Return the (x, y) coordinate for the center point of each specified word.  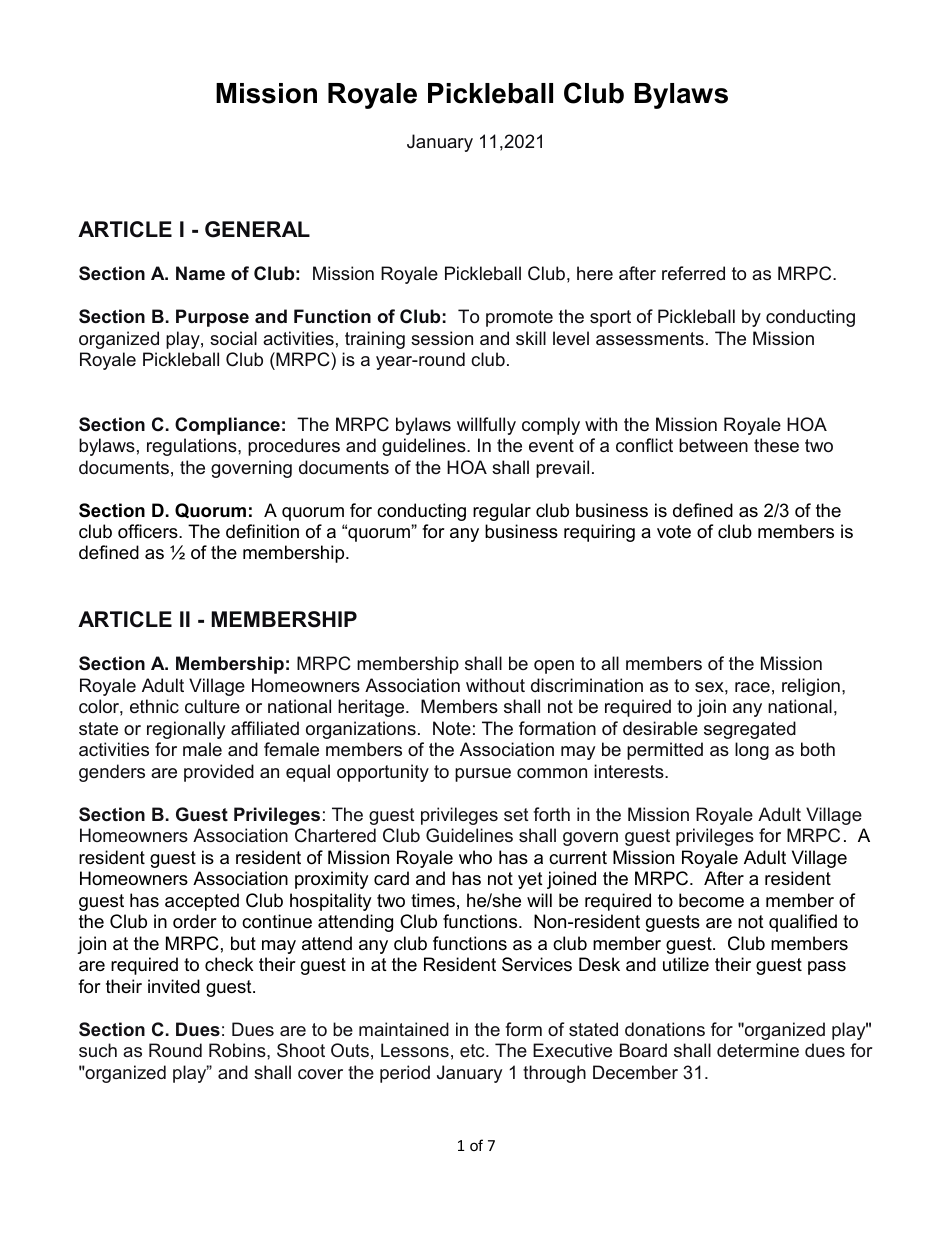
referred (693, 273)
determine (758, 1050)
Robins (238, 1050)
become (711, 900)
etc (473, 1050)
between (713, 445)
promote (519, 318)
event (551, 445)
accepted (202, 902)
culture (212, 706)
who (475, 857)
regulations (193, 447)
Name (200, 273)
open (554, 667)
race (752, 687)
